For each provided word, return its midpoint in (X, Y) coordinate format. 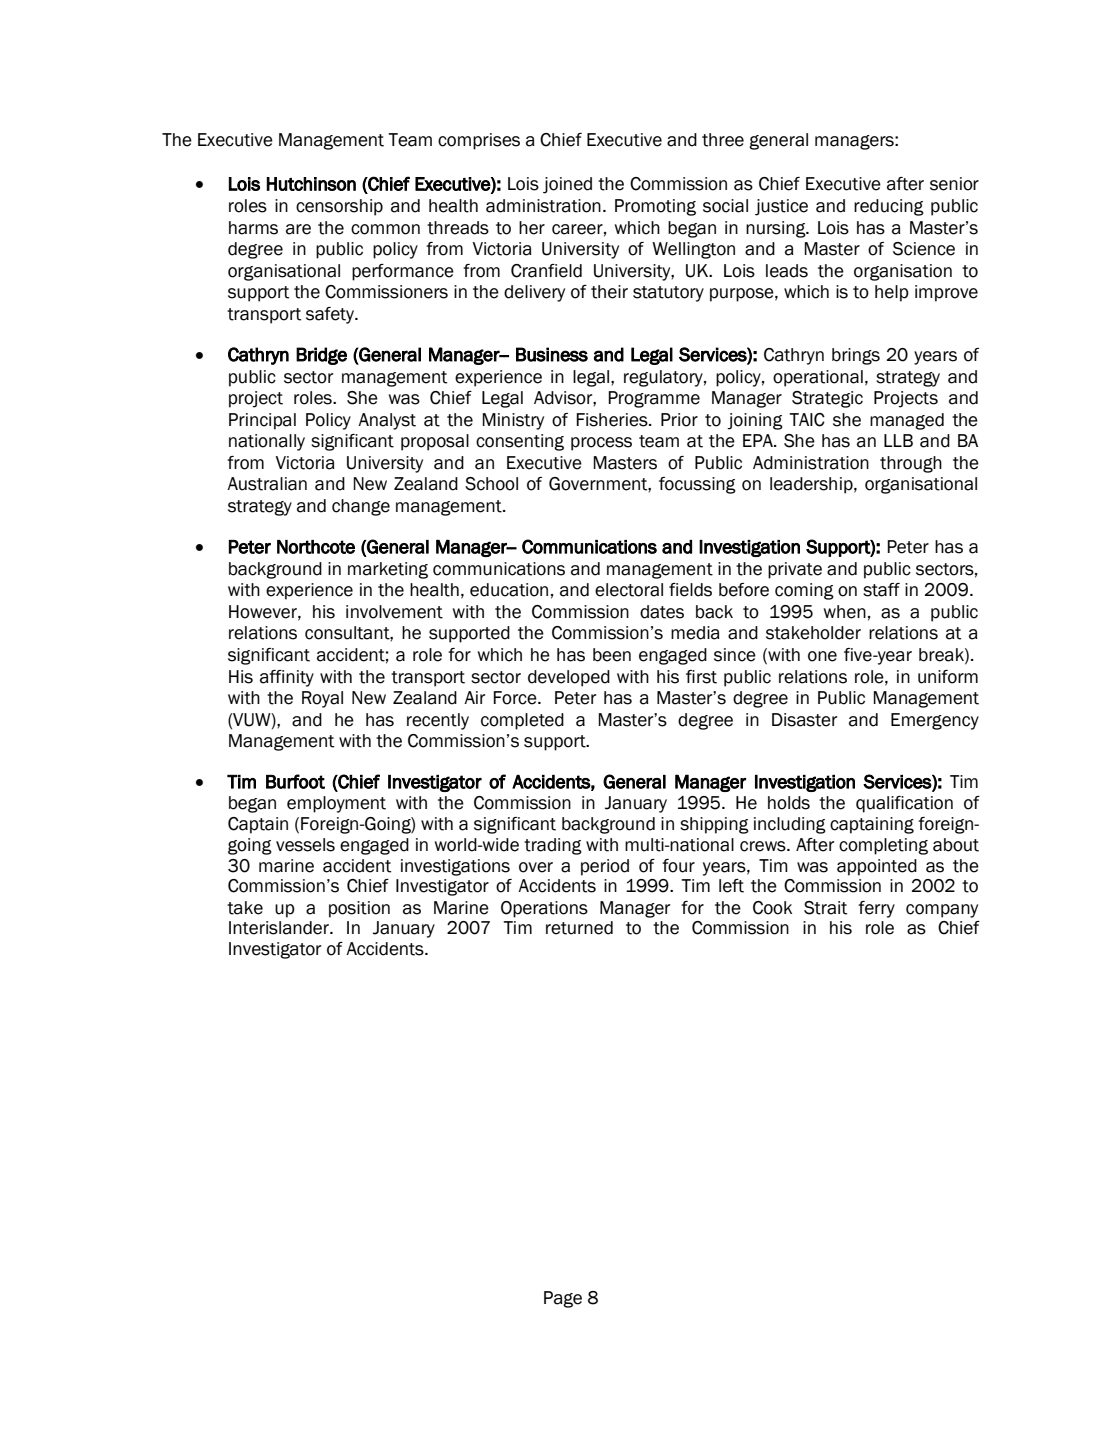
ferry (876, 909)
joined (567, 185)
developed (569, 678)
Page (563, 1299)
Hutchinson (311, 184)
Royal (322, 699)
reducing (889, 207)
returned (579, 928)
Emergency (935, 721)
